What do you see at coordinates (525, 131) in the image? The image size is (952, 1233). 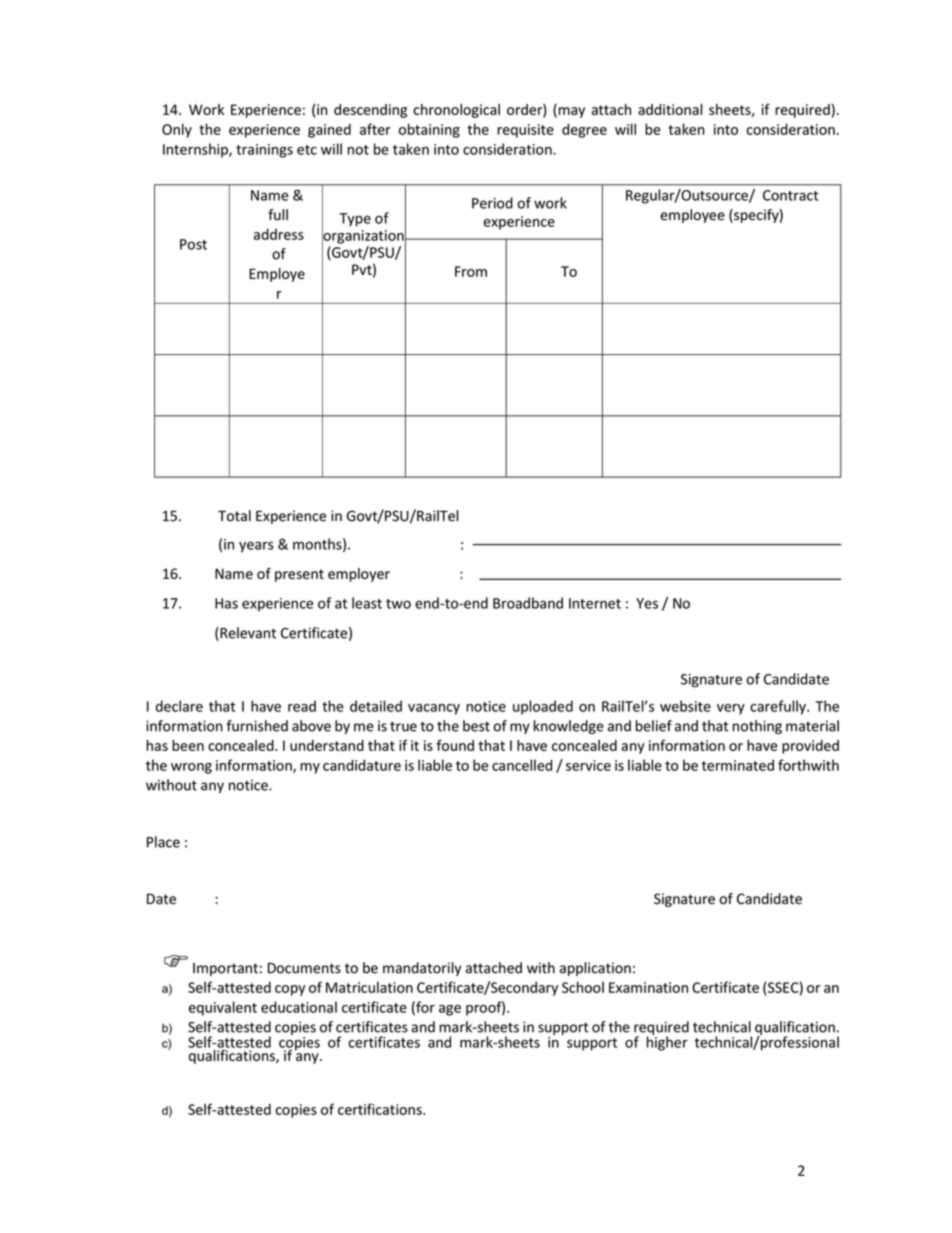 I see `requisite` at bounding box center [525, 131].
